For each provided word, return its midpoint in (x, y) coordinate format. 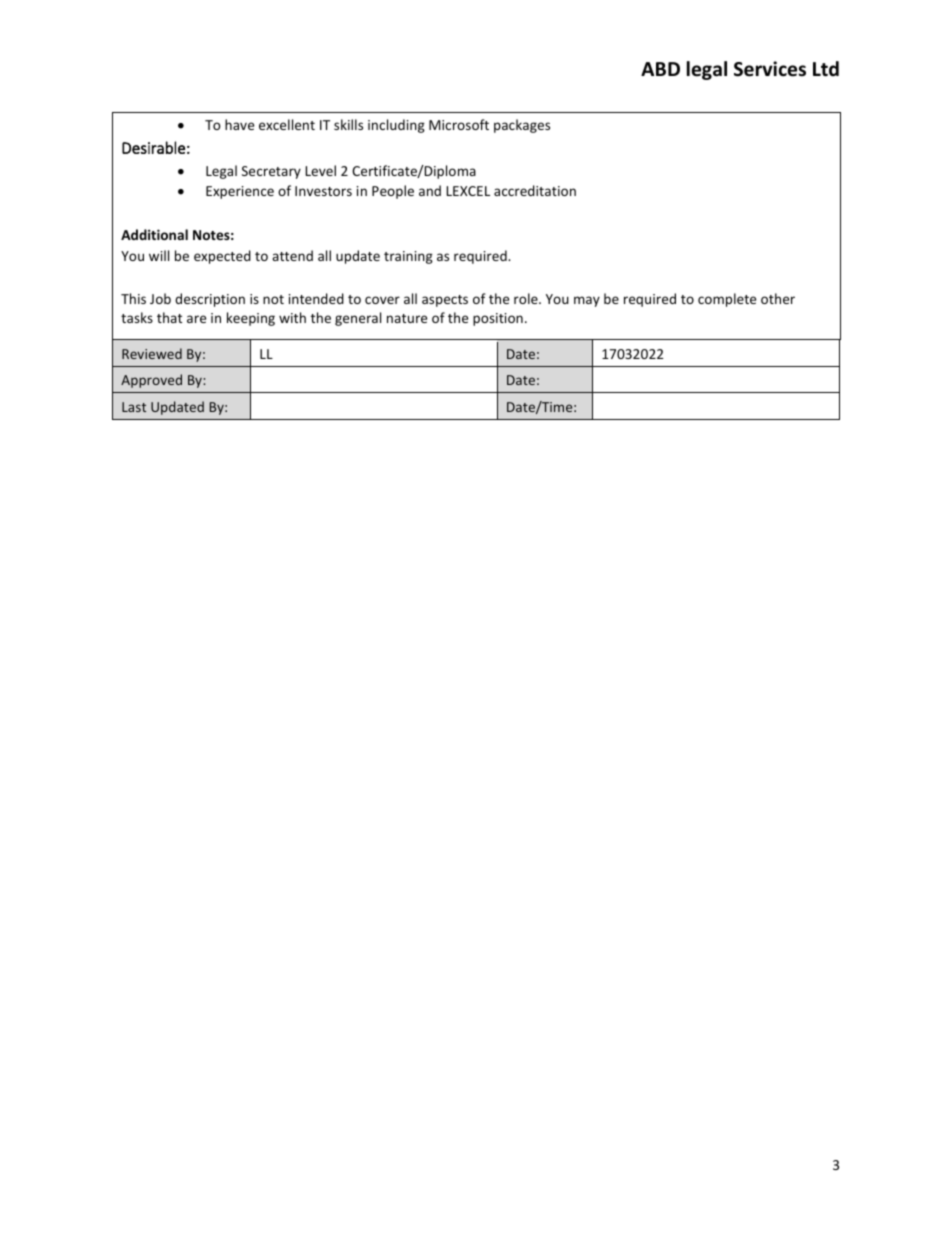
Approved (151, 381)
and (430, 190)
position (498, 319)
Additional (154, 234)
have (239, 124)
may (587, 301)
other (778, 298)
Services (770, 69)
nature (407, 318)
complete (727, 300)
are (196, 319)
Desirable (153, 147)
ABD (660, 69)
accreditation (535, 190)
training (408, 257)
